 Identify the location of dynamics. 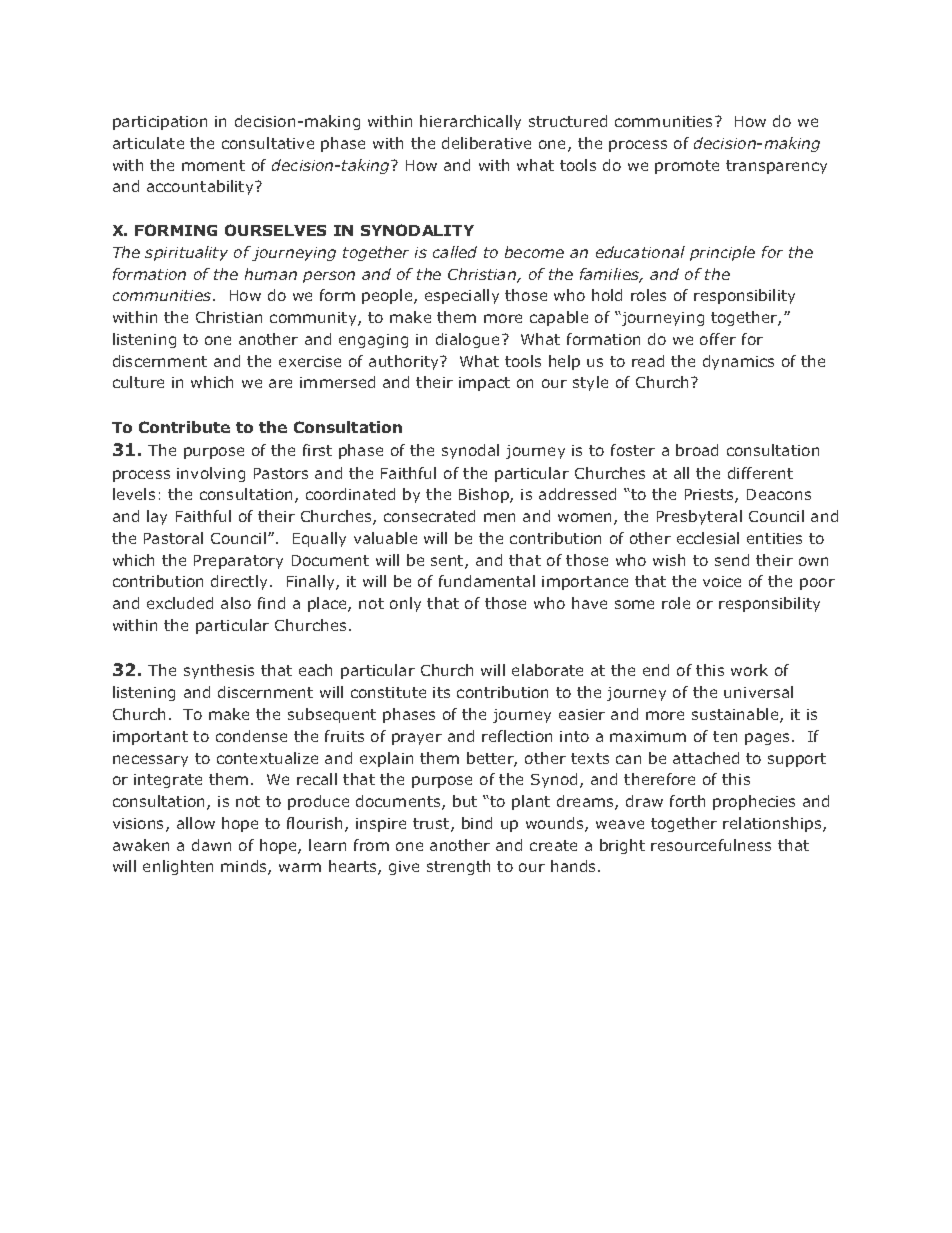
(738, 362).
